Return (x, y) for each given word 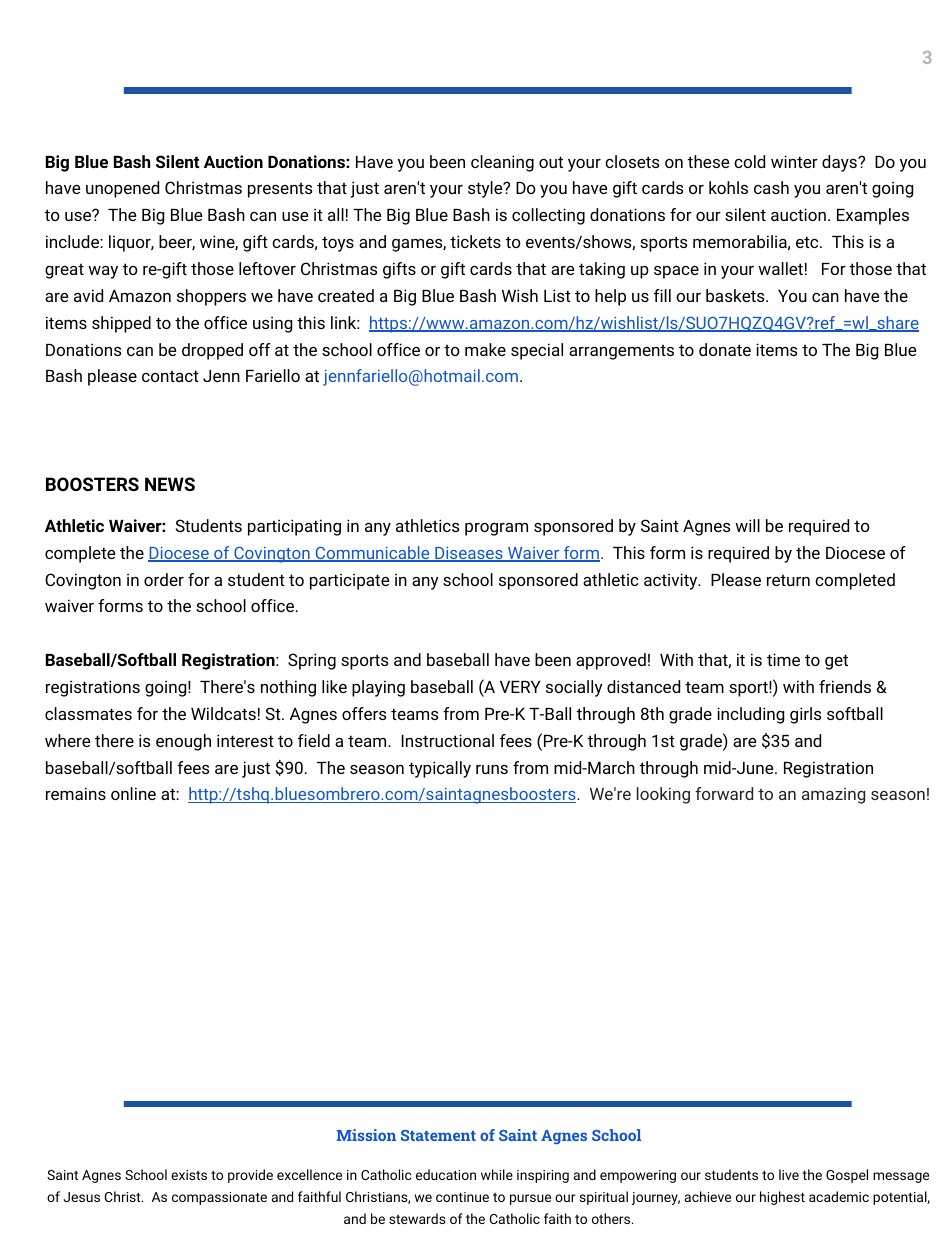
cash (771, 187)
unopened (122, 189)
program (496, 529)
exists (189, 1175)
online (133, 793)
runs (492, 769)
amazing (833, 796)
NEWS (170, 484)
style (486, 189)
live (789, 1174)
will (747, 525)
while (497, 1174)
